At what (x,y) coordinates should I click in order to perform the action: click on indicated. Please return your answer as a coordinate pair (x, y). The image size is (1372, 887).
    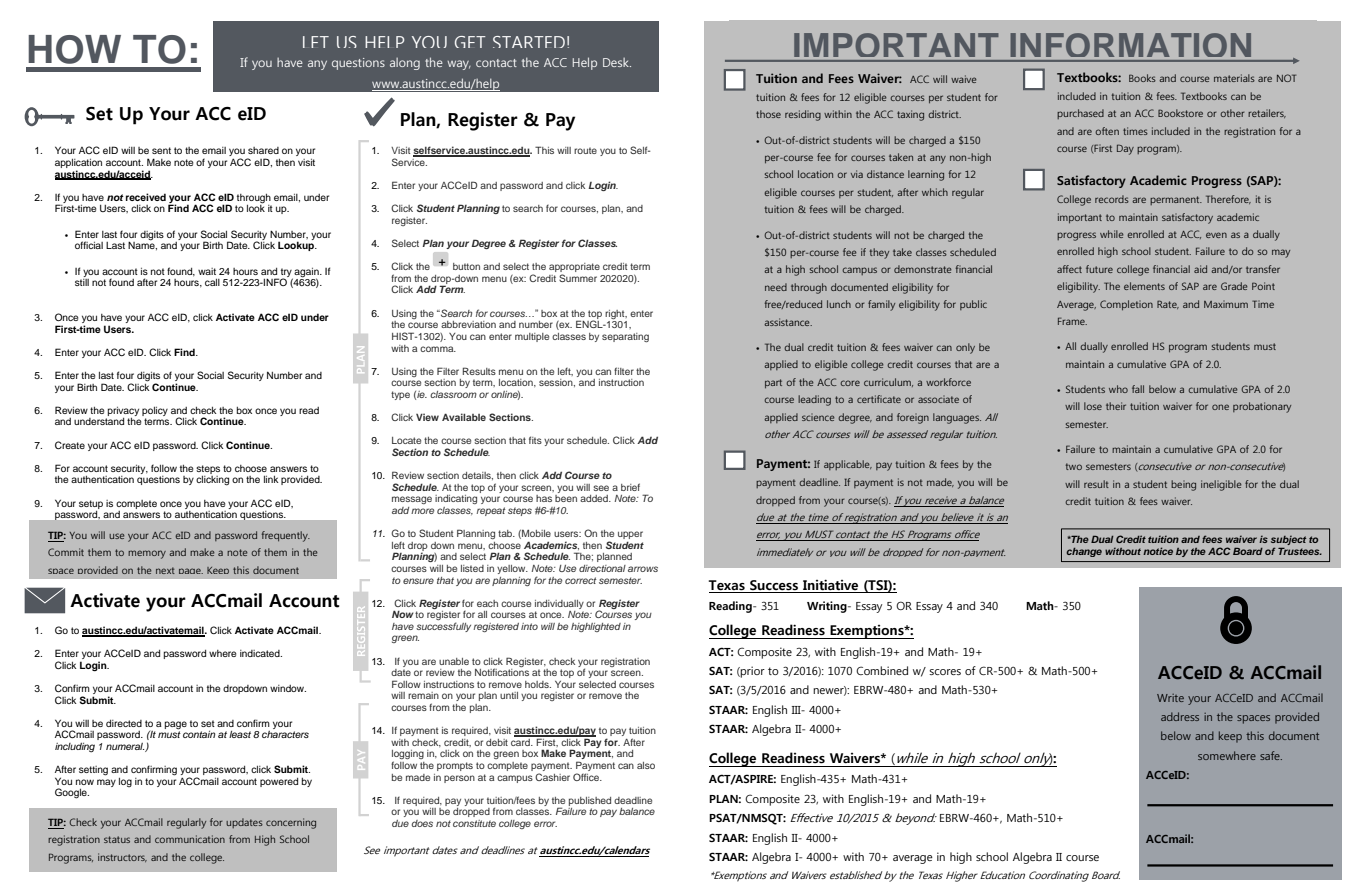
    Looking at the image, I should click on (261, 653).
